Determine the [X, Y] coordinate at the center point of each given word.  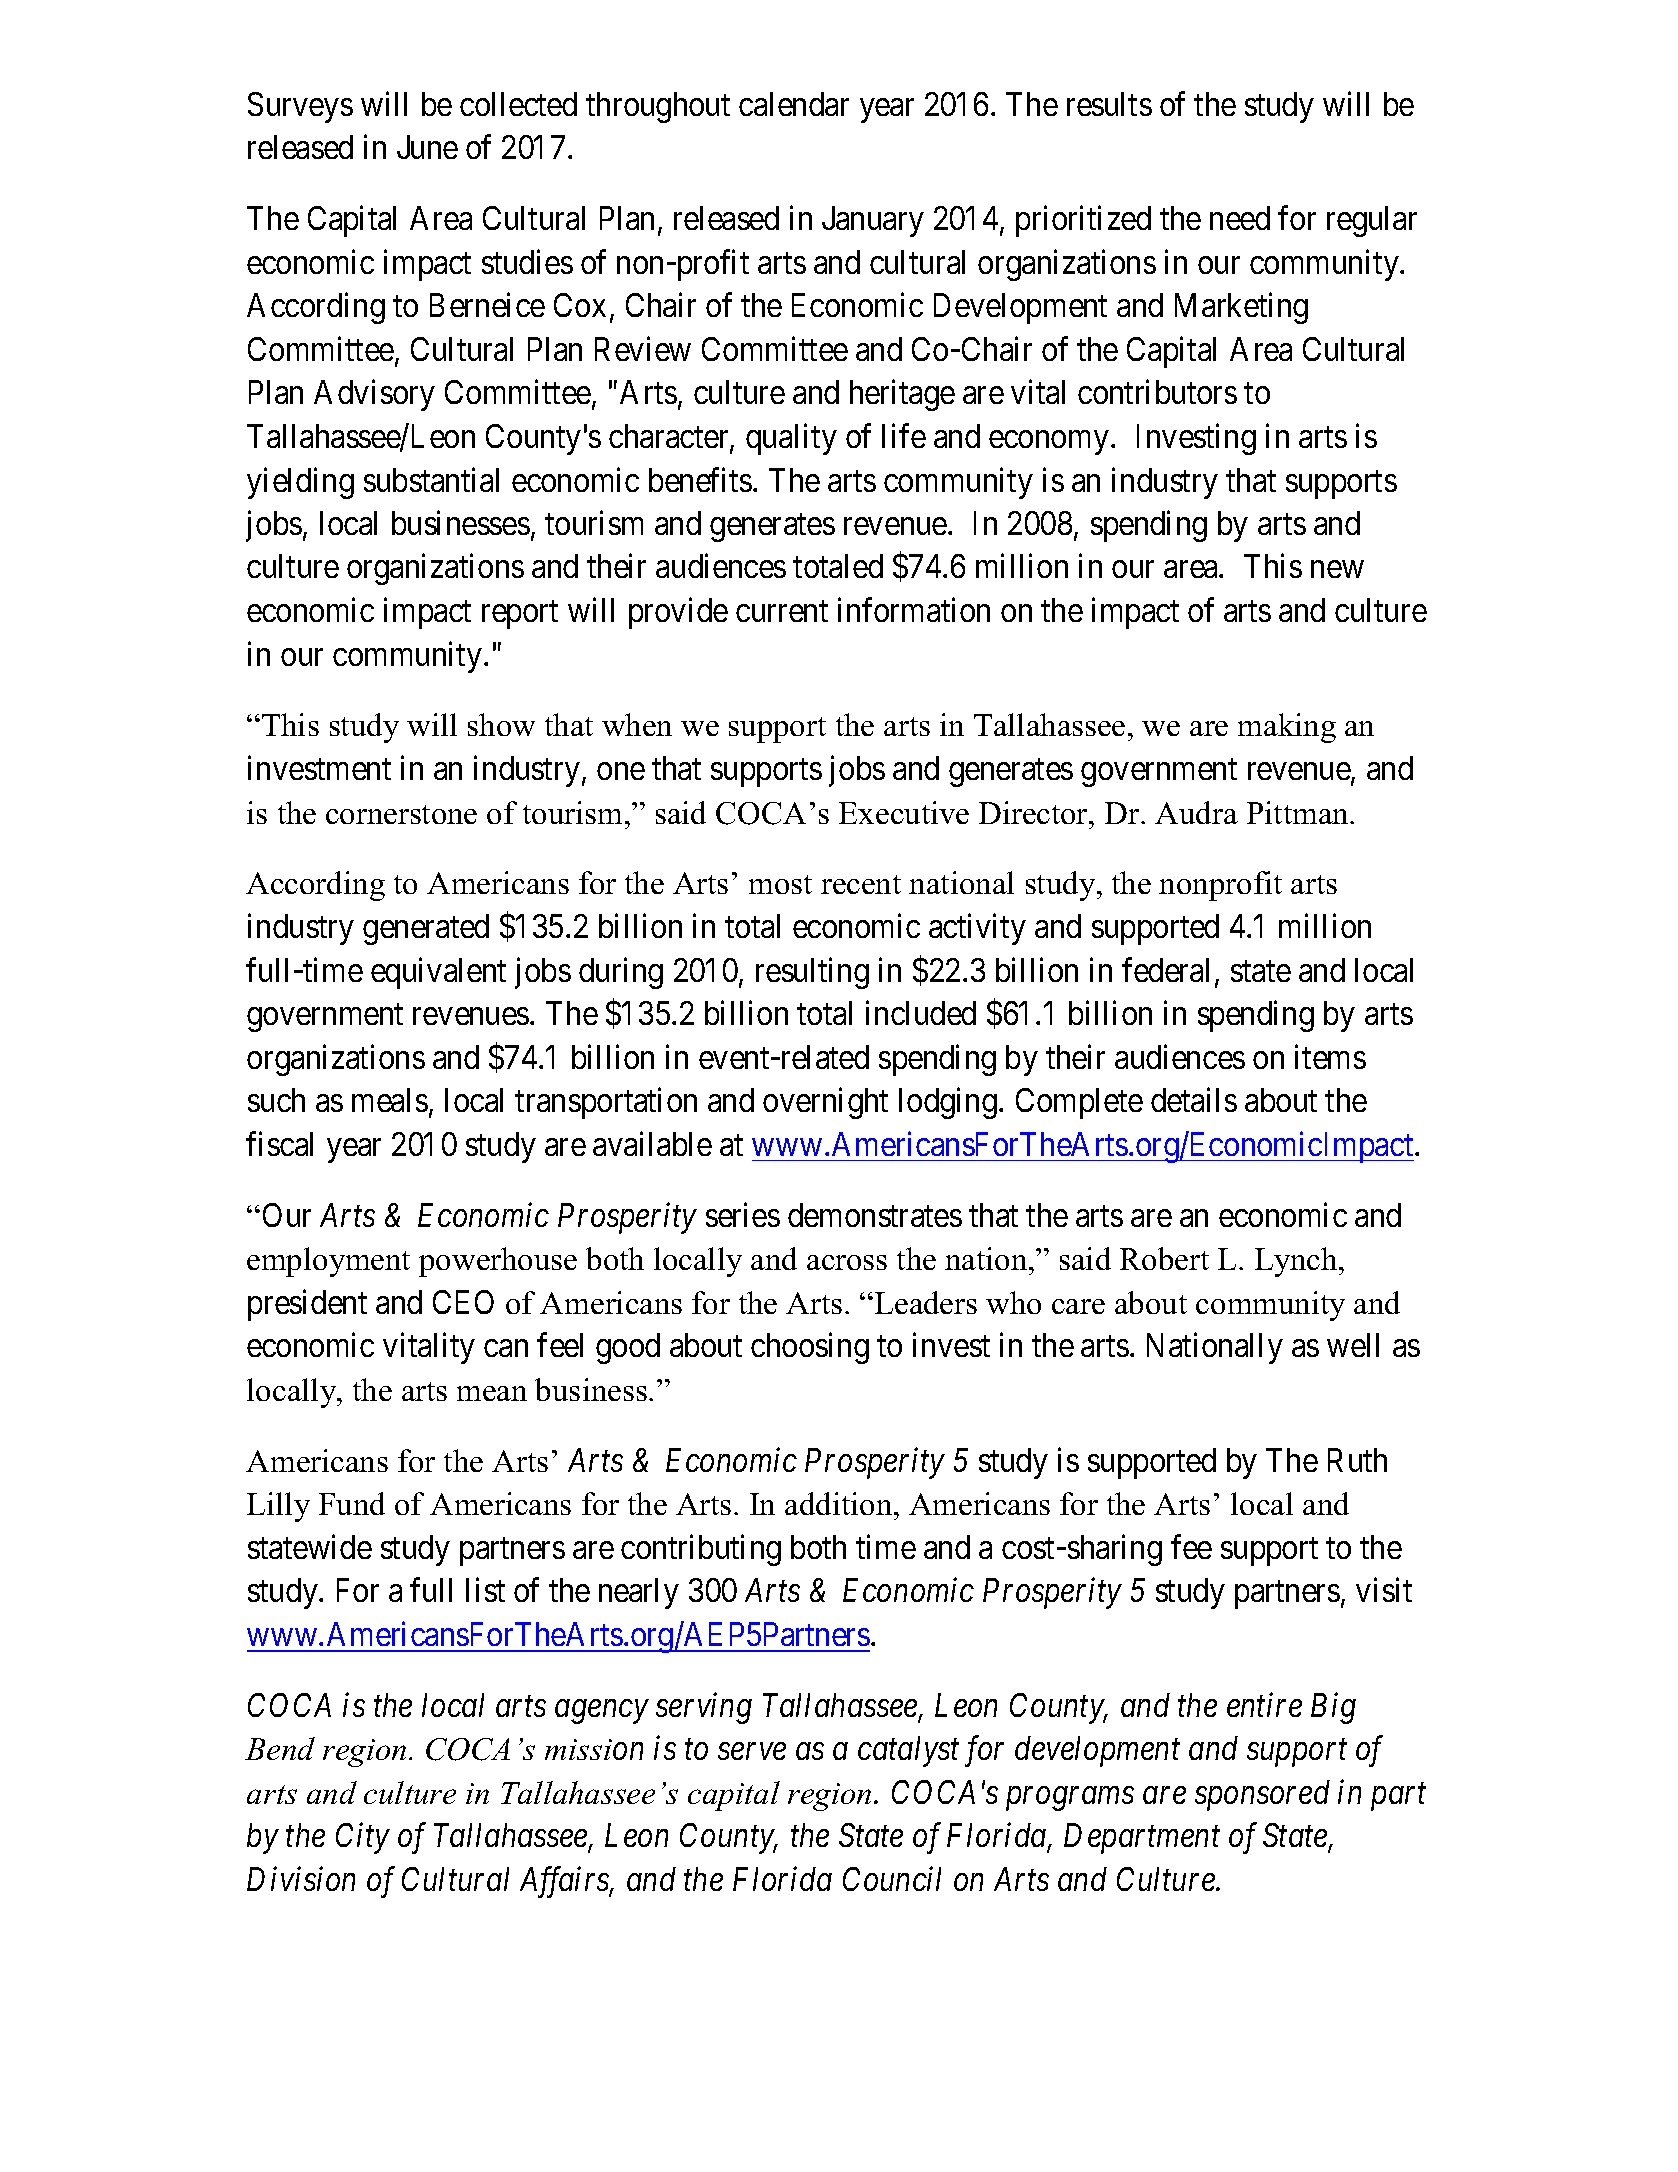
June [427, 147]
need [1240, 218]
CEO [463, 1302]
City [363, 1838]
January [873, 221]
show [501, 724]
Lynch [1297, 1262]
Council [892, 1878]
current [782, 611]
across [847, 1262]
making [1287, 728]
